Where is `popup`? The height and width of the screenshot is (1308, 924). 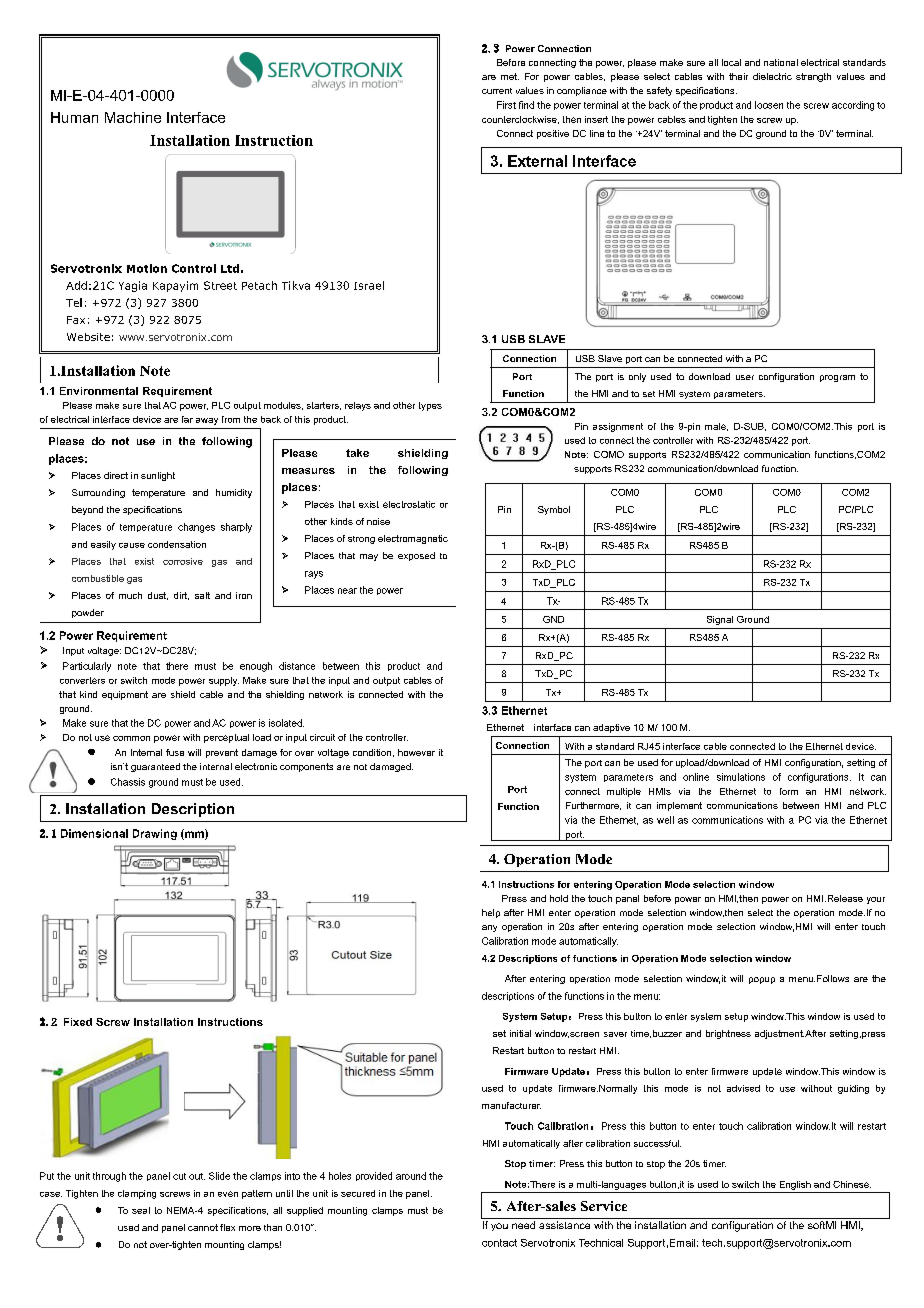
popup is located at coordinates (762, 980).
